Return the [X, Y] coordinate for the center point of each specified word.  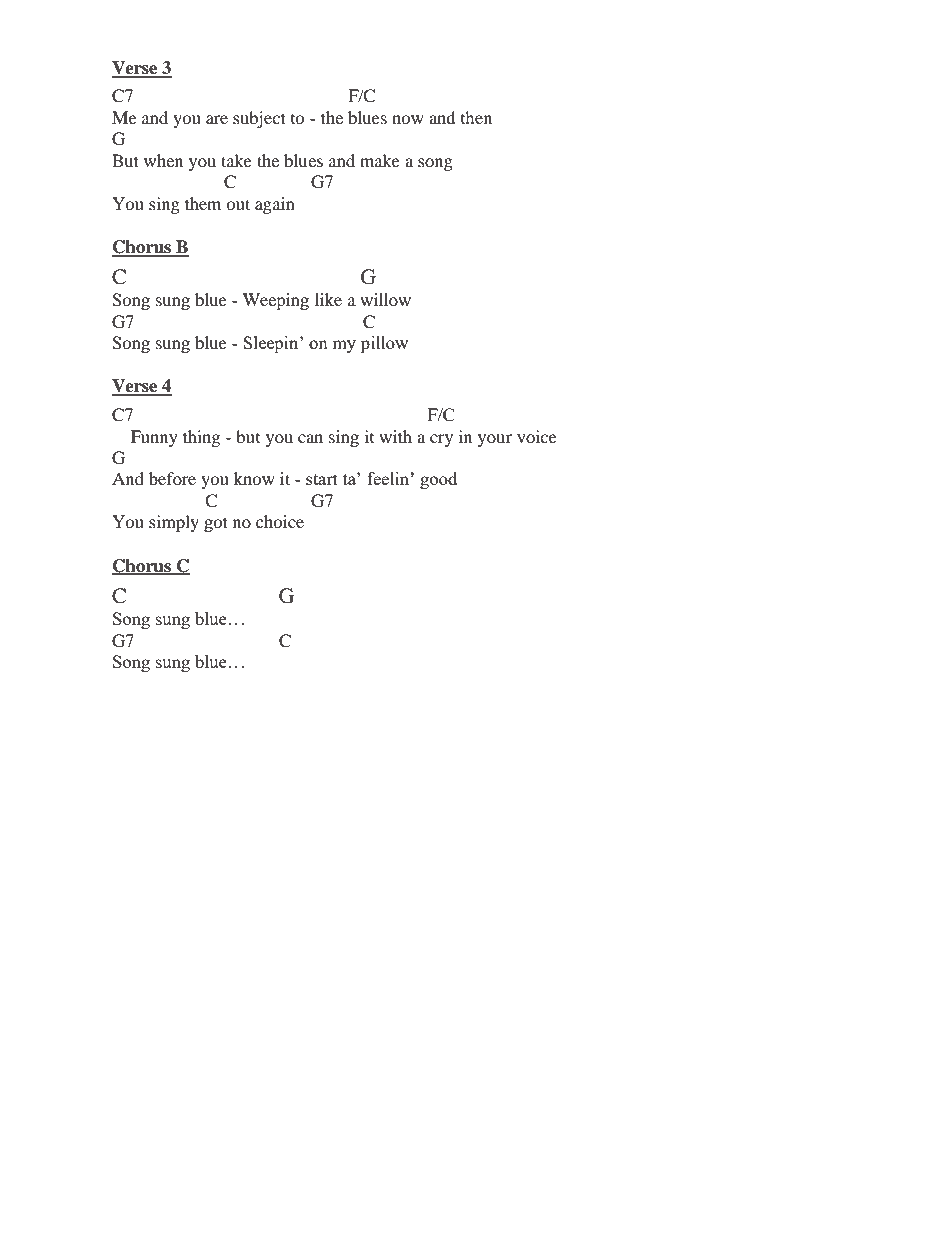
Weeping [276, 301]
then [476, 117]
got [216, 524]
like [328, 299]
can [310, 438]
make [380, 160]
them [203, 203]
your [495, 440]
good [438, 480]
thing [201, 438]
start [322, 479]
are [217, 119]
